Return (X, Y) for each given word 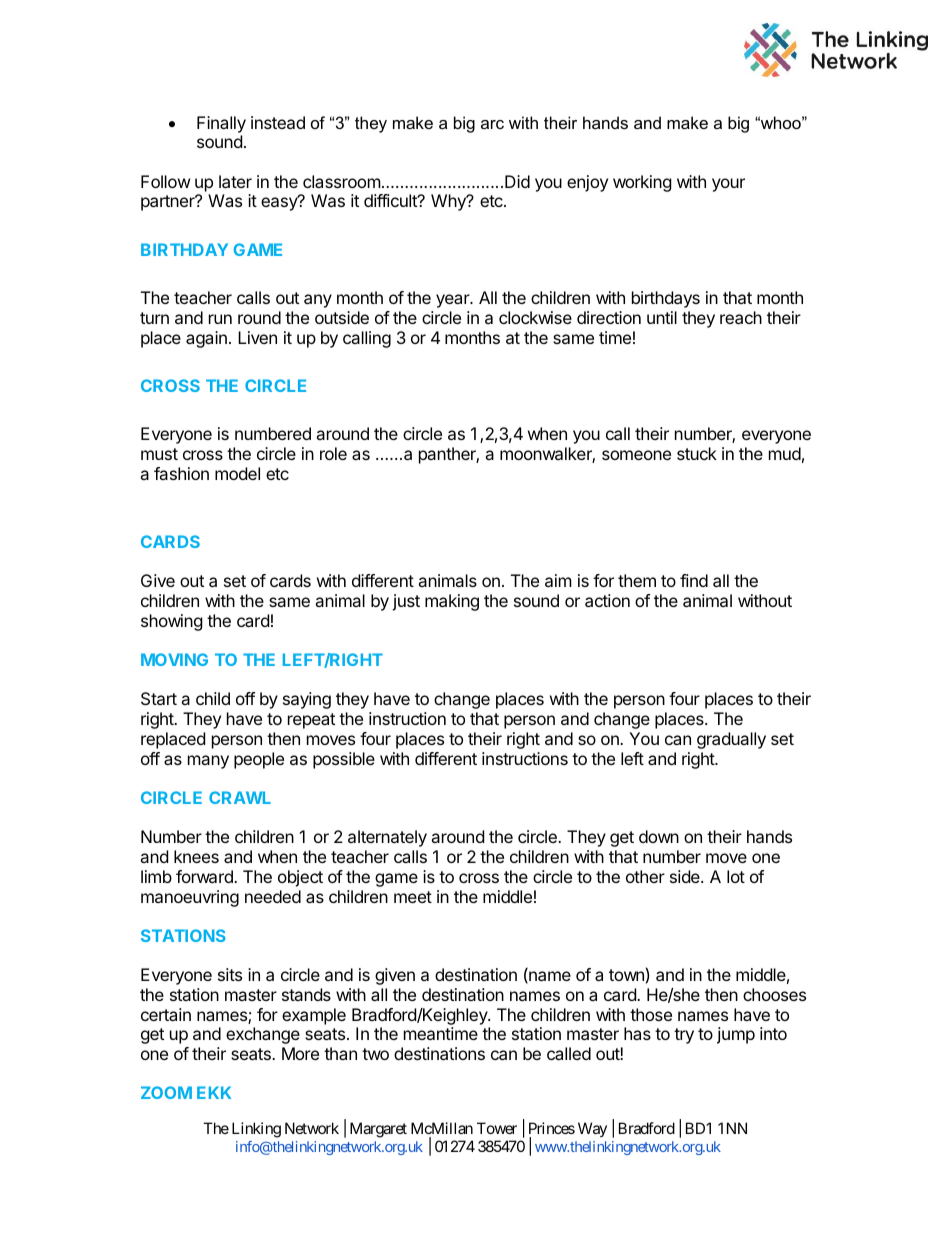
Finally (221, 124)
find (694, 580)
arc (492, 124)
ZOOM (166, 1092)
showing (172, 622)
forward (205, 876)
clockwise (535, 317)
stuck (697, 453)
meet (413, 897)
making (452, 602)
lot (736, 876)
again (206, 339)
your (728, 185)
